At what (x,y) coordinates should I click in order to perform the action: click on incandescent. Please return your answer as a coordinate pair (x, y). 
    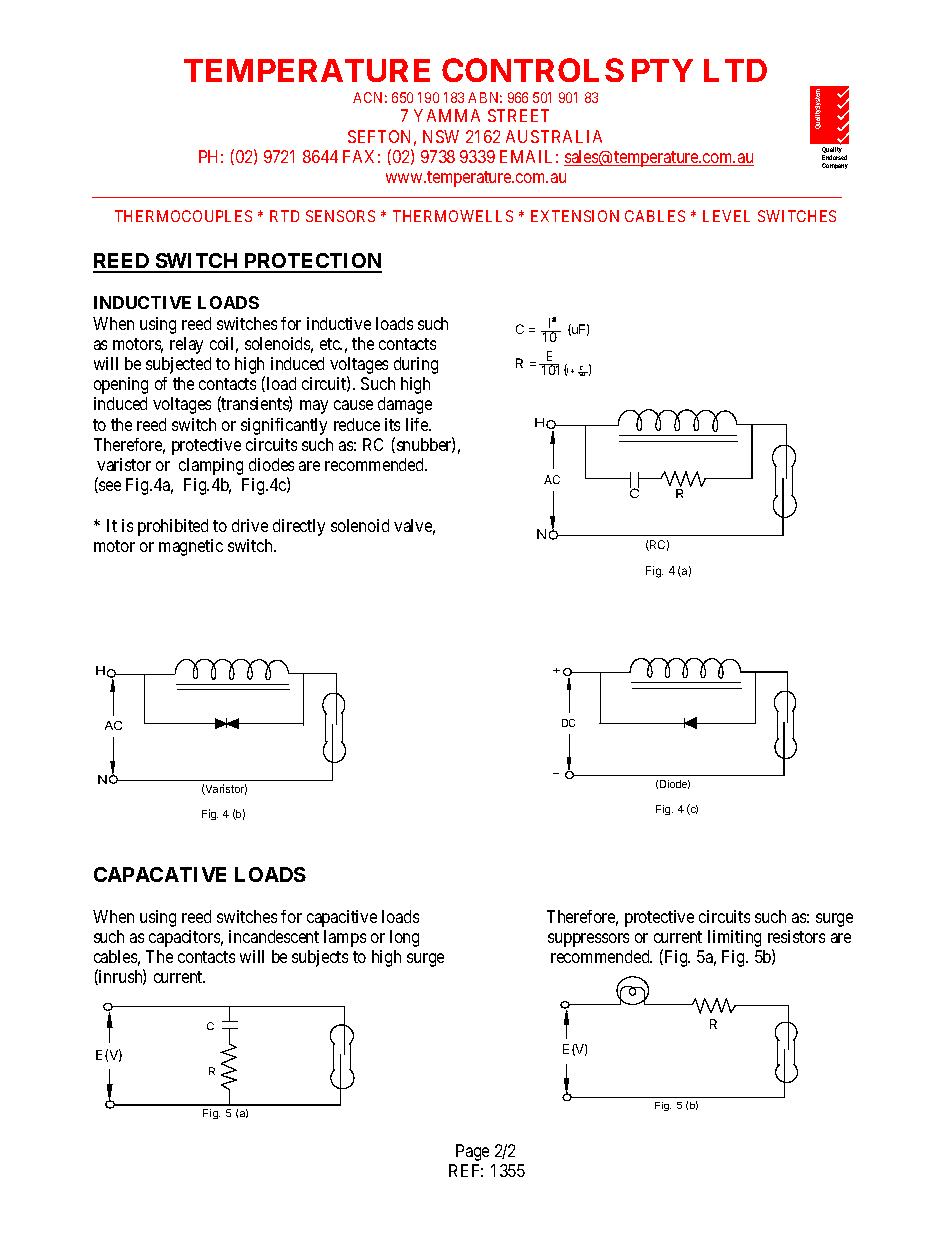
    Looking at the image, I should click on (274, 936).
